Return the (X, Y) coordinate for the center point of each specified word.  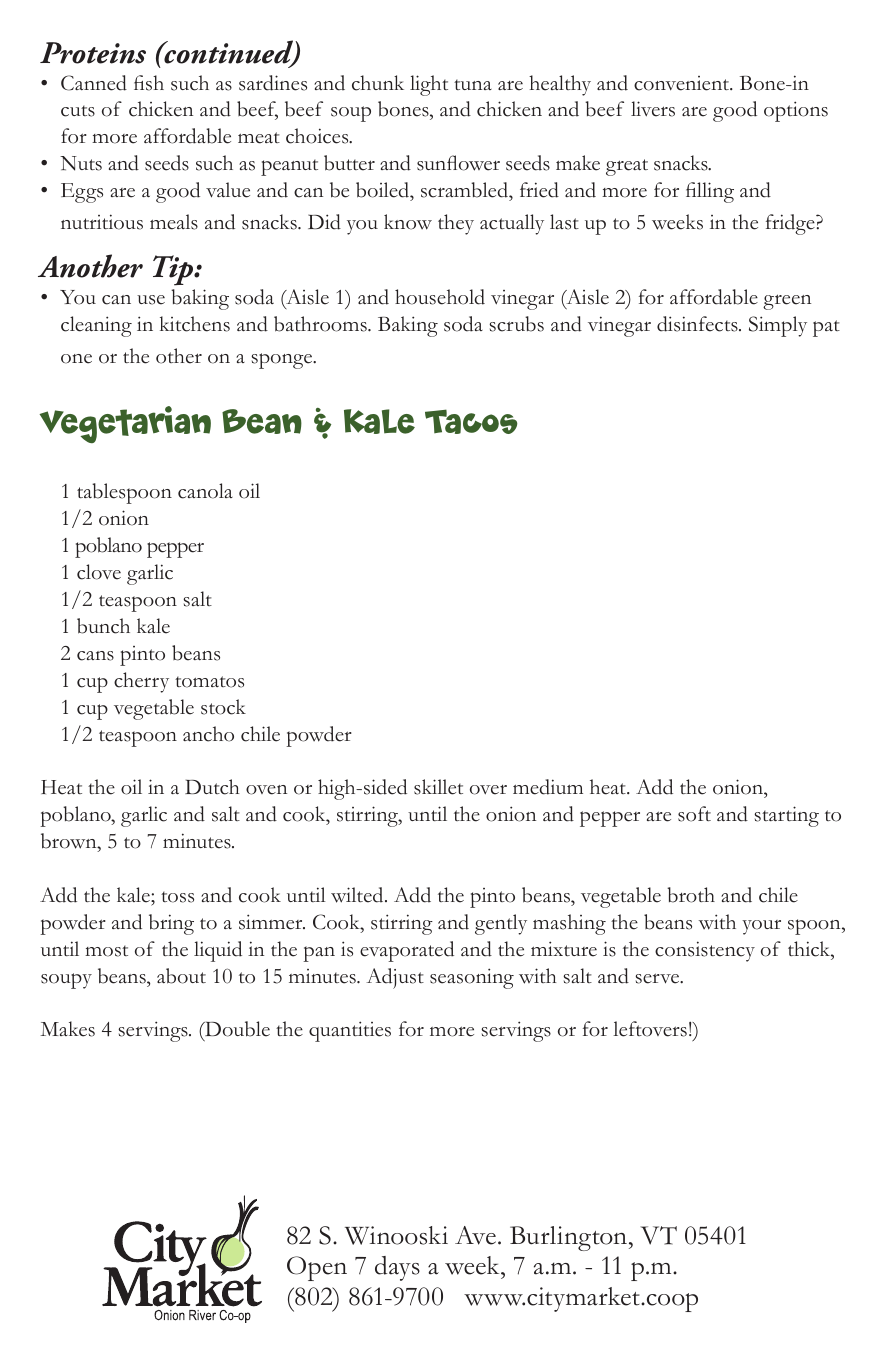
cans (95, 656)
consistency (705, 951)
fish (149, 83)
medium (548, 787)
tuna (473, 84)
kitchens (195, 324)
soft (694, 814)
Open (317, 1268)
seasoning (472, 978)
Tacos (471, 421)
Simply (778, 326)
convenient (683, 83)
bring (171, 924)
